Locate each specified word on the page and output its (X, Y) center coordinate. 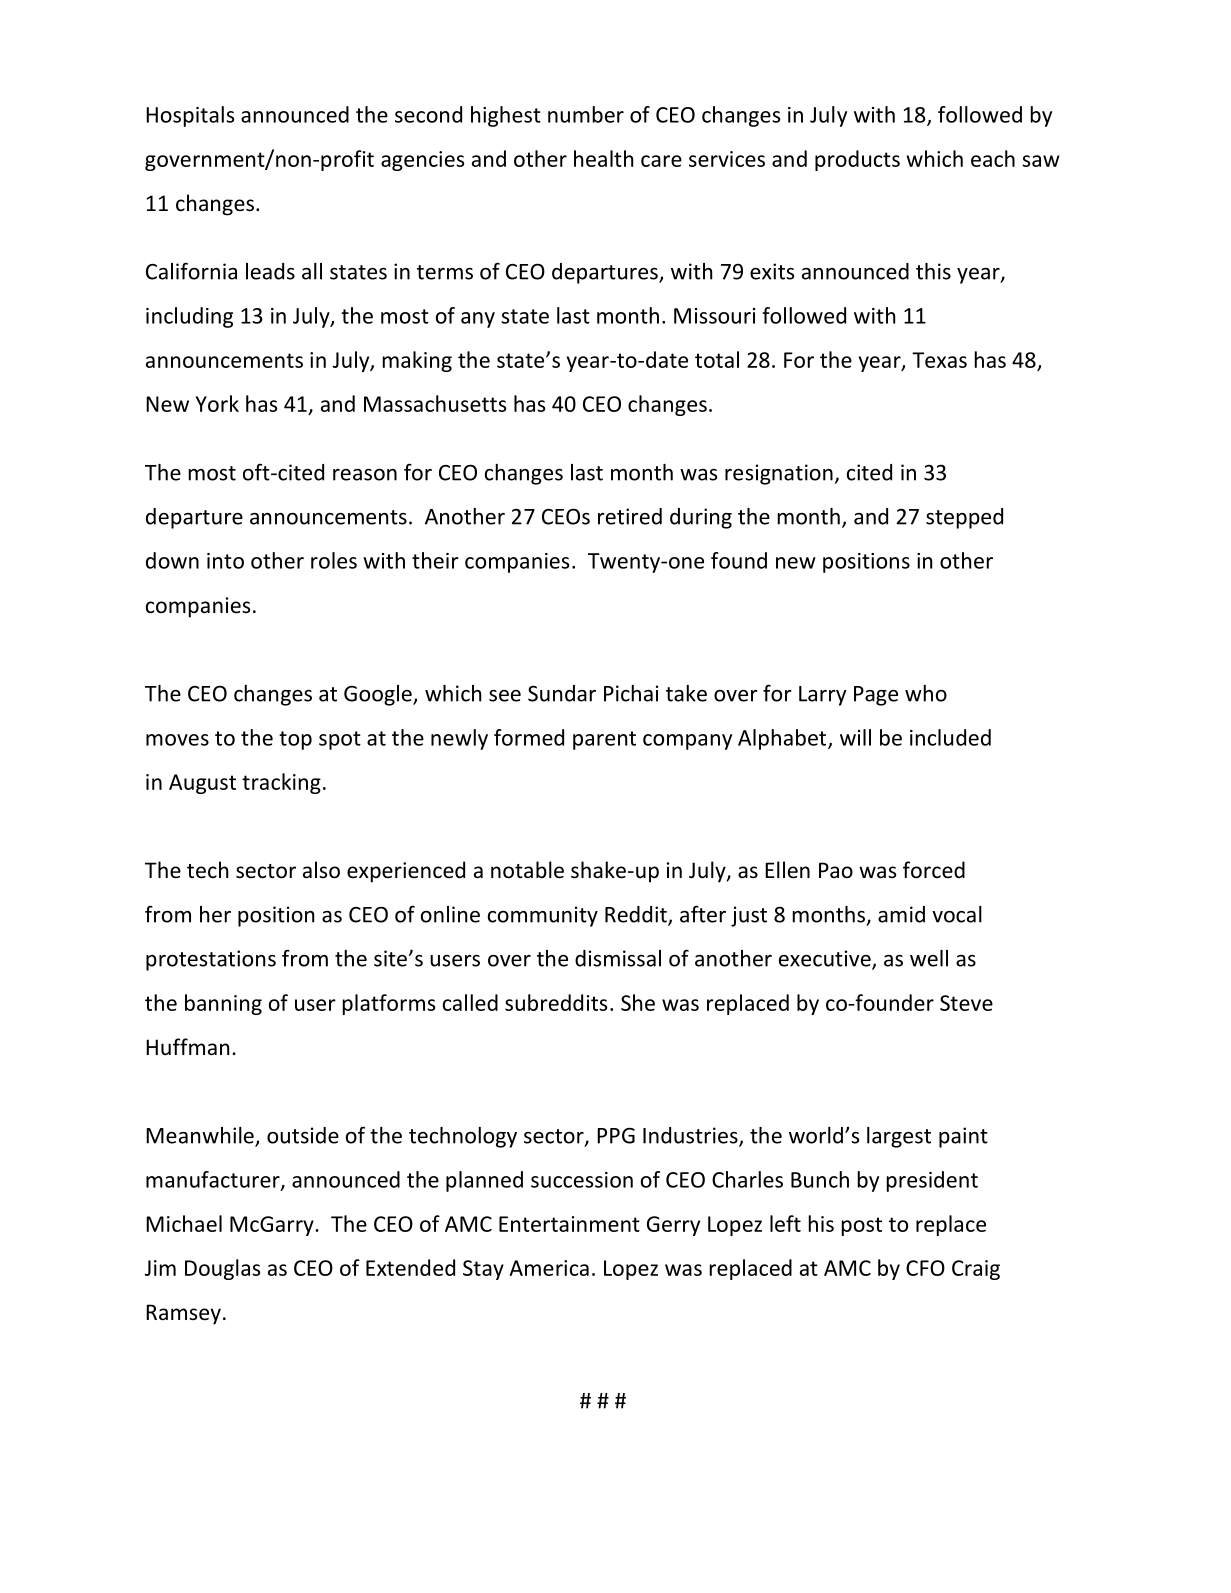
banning (223, 1004)
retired (630, 516)
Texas (939, 360)
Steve (966, 1003)
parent (604, 740)
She (638, 1002)
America (549, 1268)
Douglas (222, 1269)
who (926, 693)
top (295, 740)
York (217, 403)
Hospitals (190, 116)
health (603, 158)
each (993, 158)
